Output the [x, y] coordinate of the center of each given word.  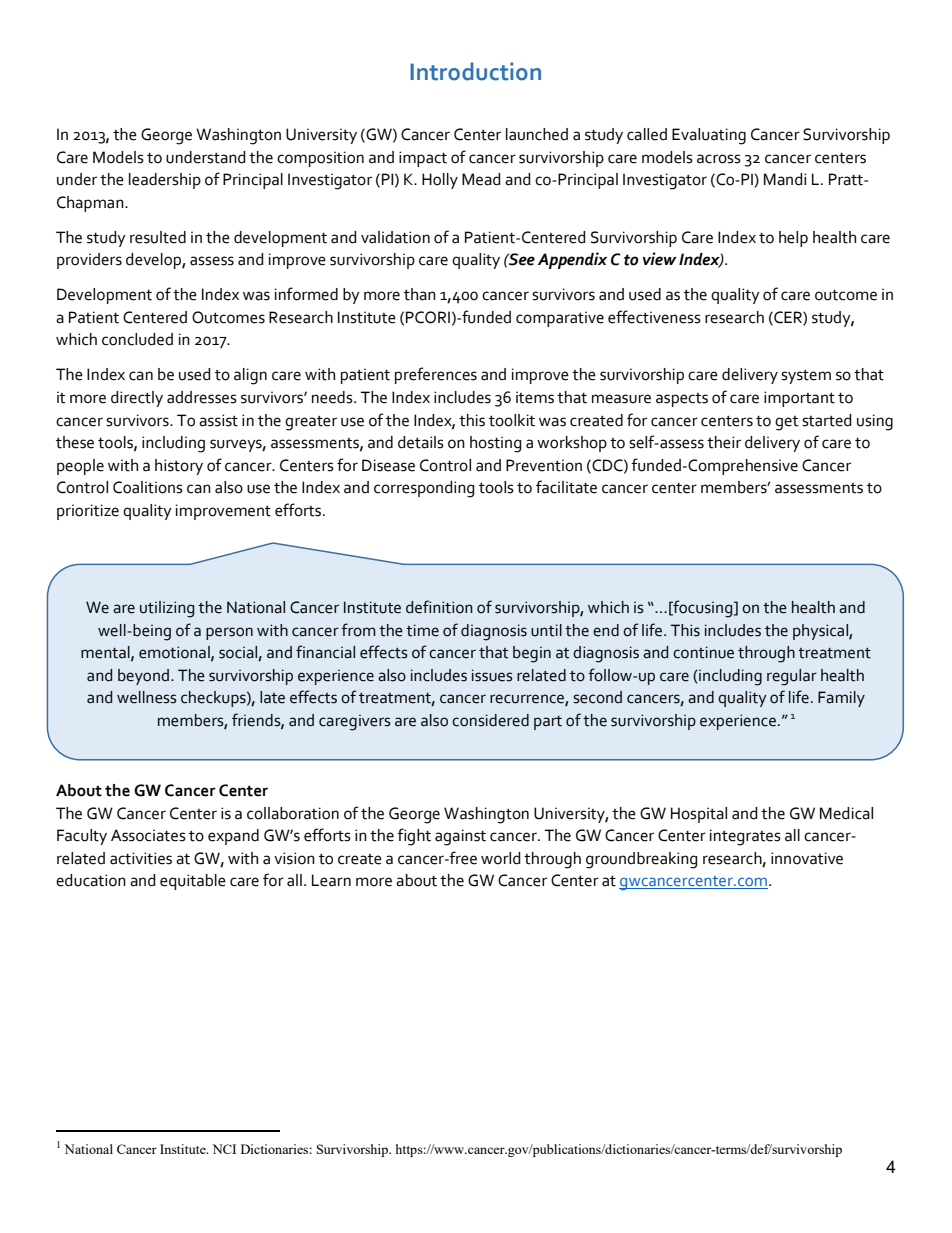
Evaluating [709, 136]
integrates [745, 837]
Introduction [475, 71]
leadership [165, 181]
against [460, 837]
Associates [148, 835]
